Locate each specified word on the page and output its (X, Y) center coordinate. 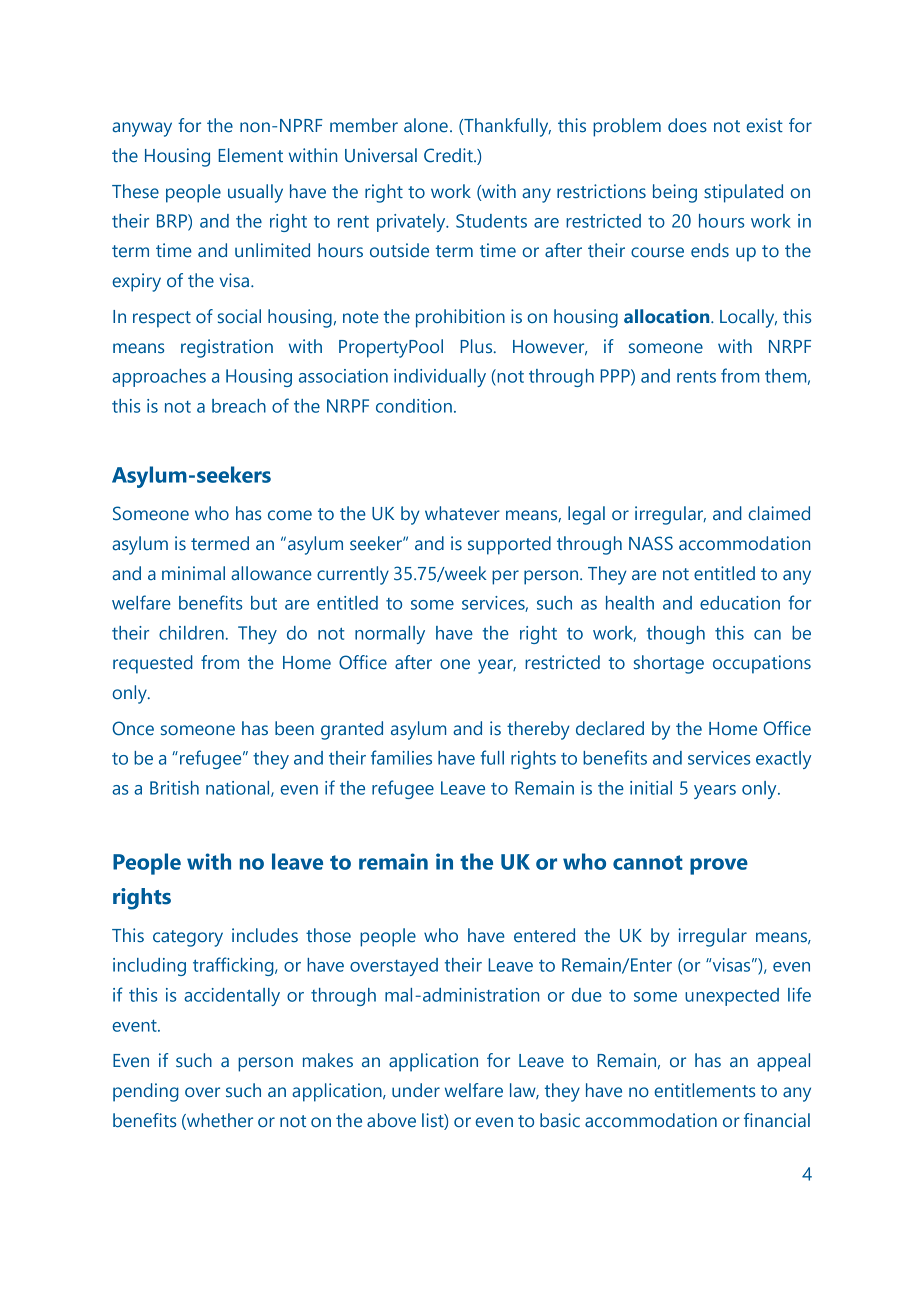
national (239, 789)
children (191, 633)
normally (390, 635)
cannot (648, 862)
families (401, 757)
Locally (748, 318)
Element (250, 155)
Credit (449, 155)
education (740, 603)
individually (440, 378)
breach (239, 406)
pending (146, 1092)
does (687, 125)
